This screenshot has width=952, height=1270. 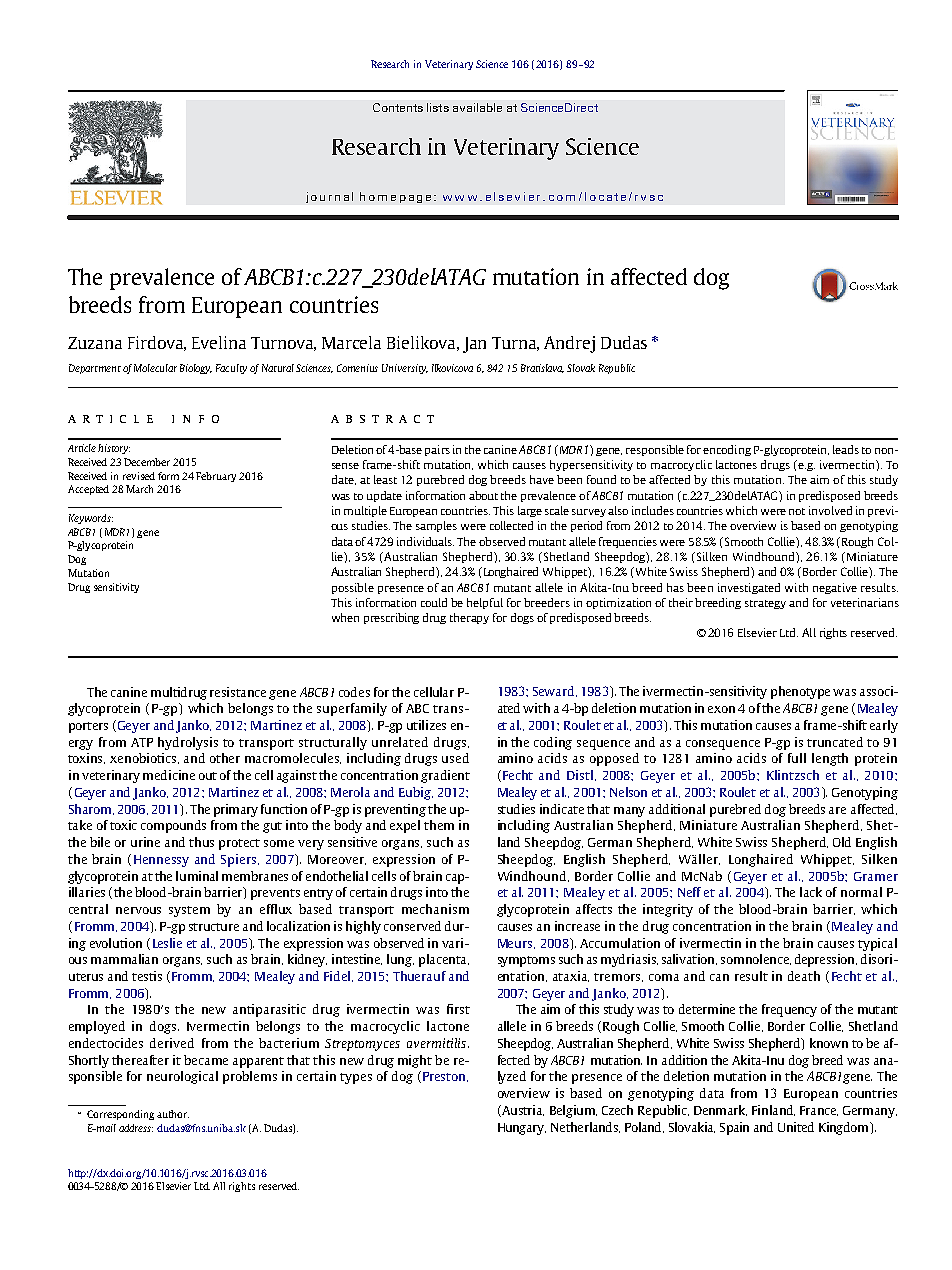 I want to click on Bratislava, so click(x=542, y=368).
